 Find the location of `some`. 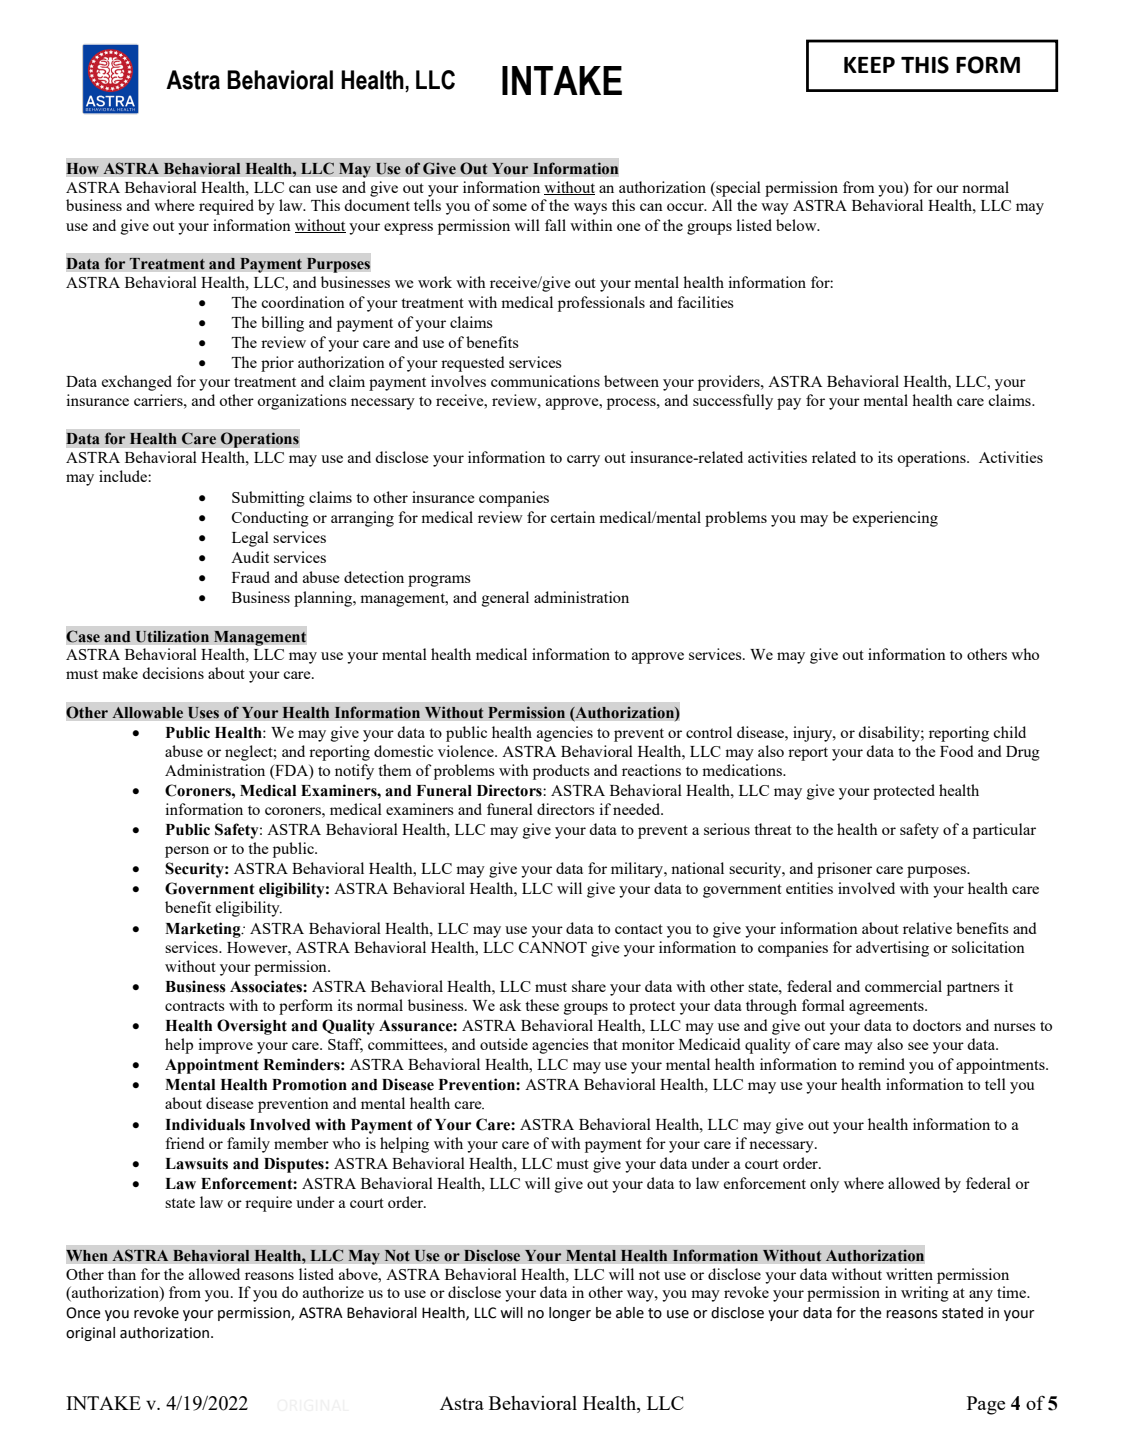

some is located at coordinates (510, 207).
